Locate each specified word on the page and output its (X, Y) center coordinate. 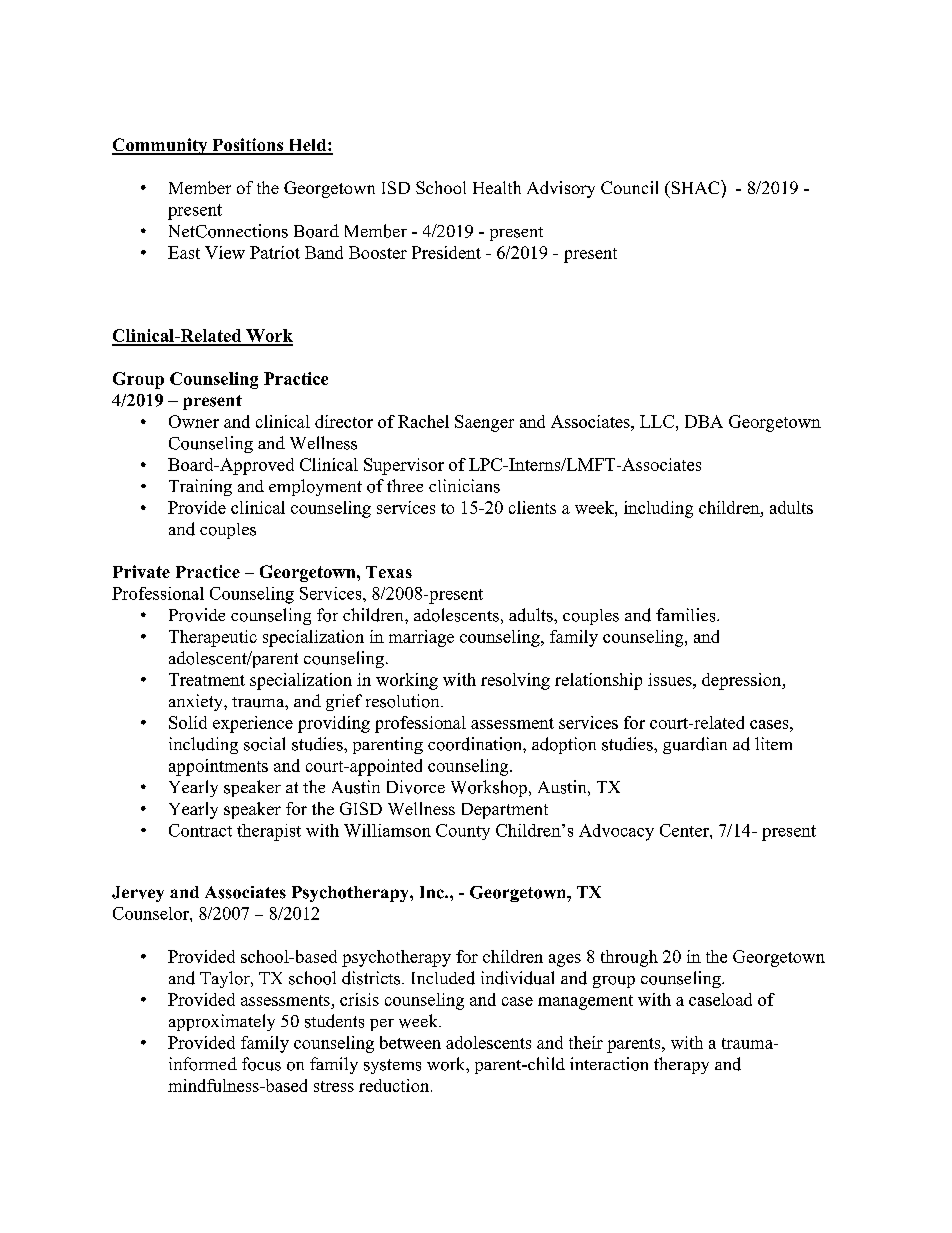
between (410, 1042)
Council (629, 187)
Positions (248, 146)
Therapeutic (213, 638)
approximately (222, 1022)
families (687, 615)
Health (497, 187)
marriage (421, 638)
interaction (609, 1064)
